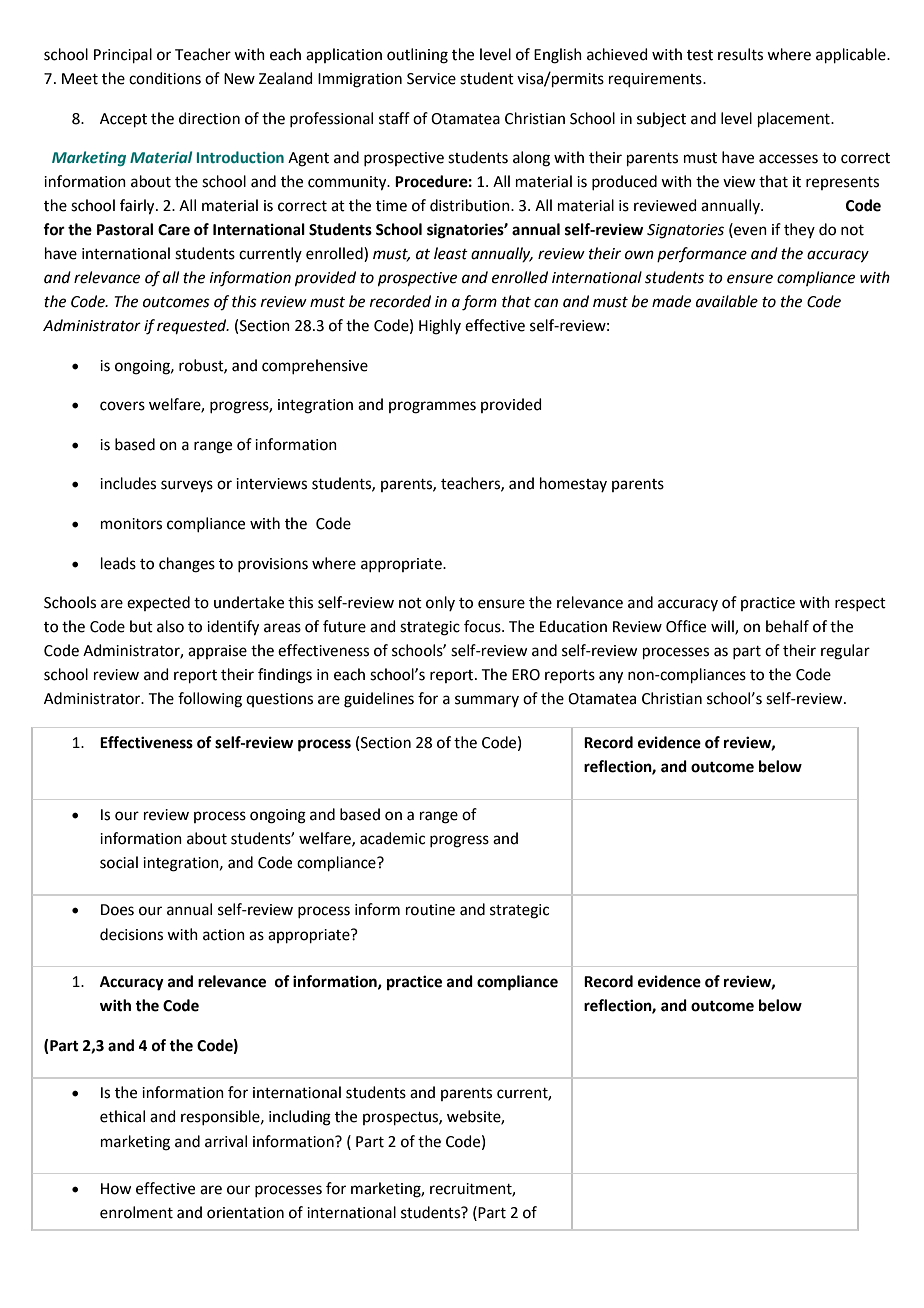 This screenshot has height=1308, width=924. Describe the element at coordinates (431, 79) in the screenshot. I see `Service` at that location.
